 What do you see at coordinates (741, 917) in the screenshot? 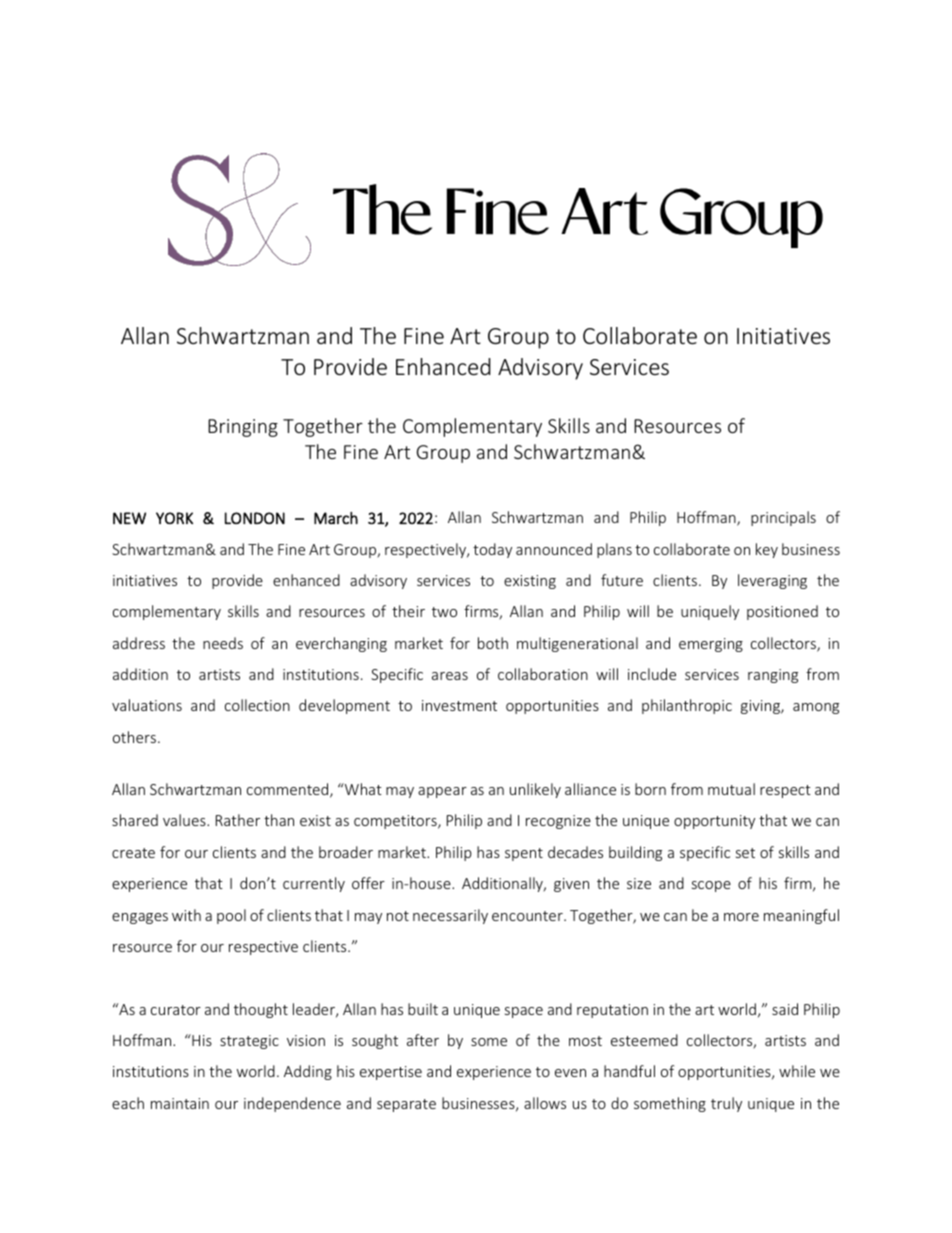
I see `more` at bounding box center [741, 917].
